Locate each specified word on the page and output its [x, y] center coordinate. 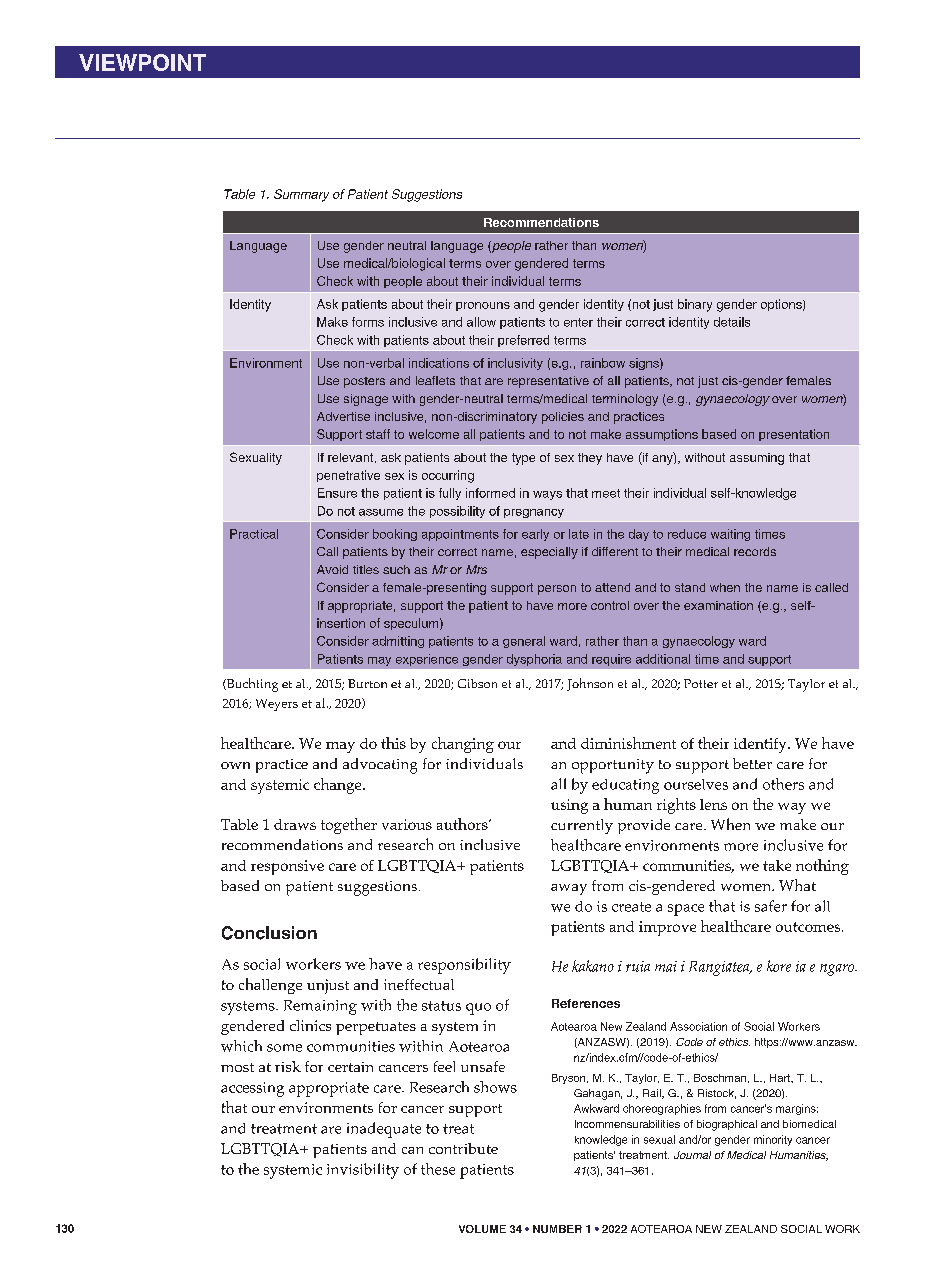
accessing [252, 1089]
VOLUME [482, 1229]
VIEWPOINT [142, 62]
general [524, 642]
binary [695, 305]
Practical [254, 534]
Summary [301, 195]
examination [718, 605]
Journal [692, 1155]
